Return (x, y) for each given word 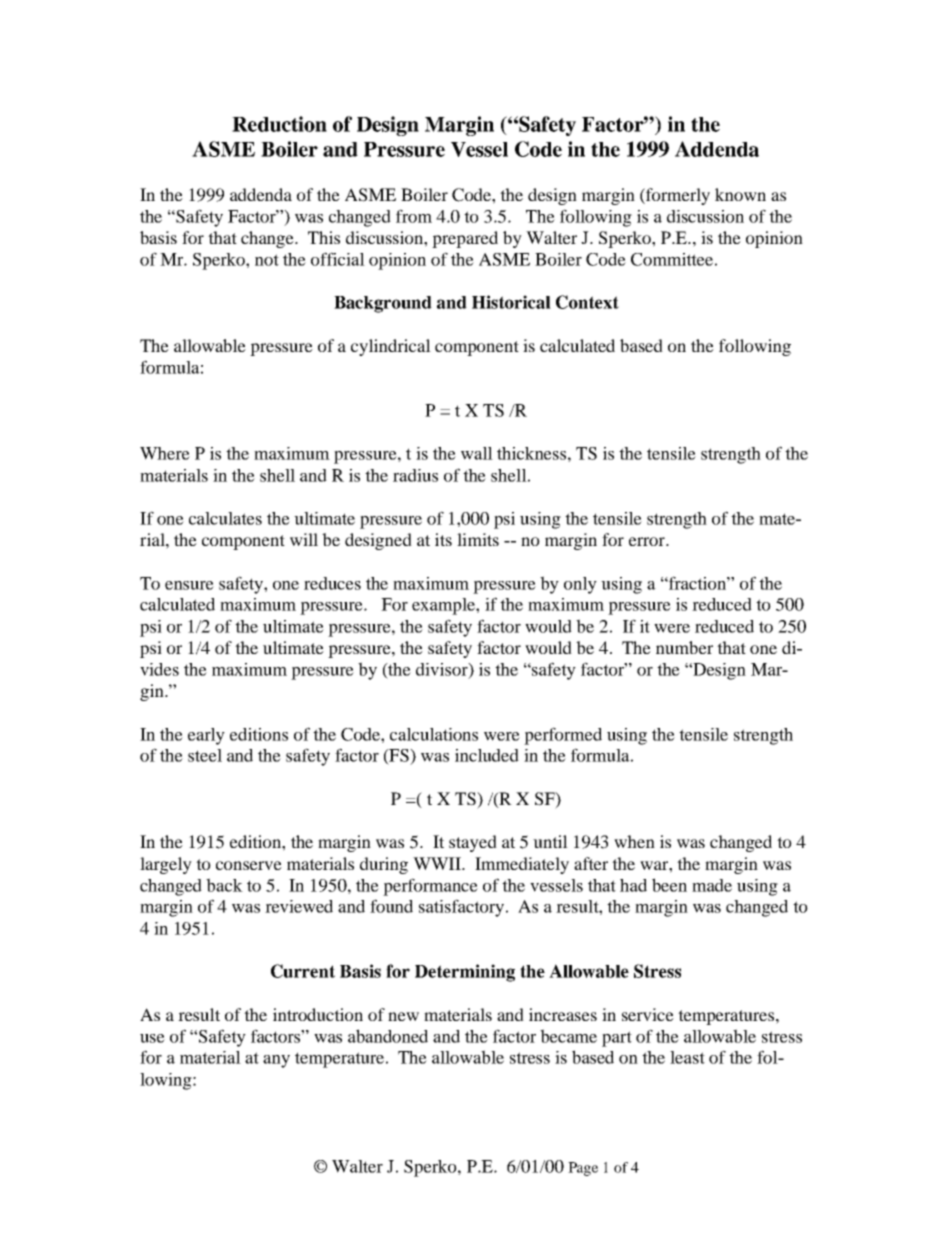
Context (587, 302)
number (684, 647)
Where (165, 453)
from (414, 216)
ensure (189, 585)
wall (477, 453)
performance (430, 887)
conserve (249, 865)
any (276, 1061)
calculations (434, 734)
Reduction (279, 124)
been (669, 885)
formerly (677, 196)
